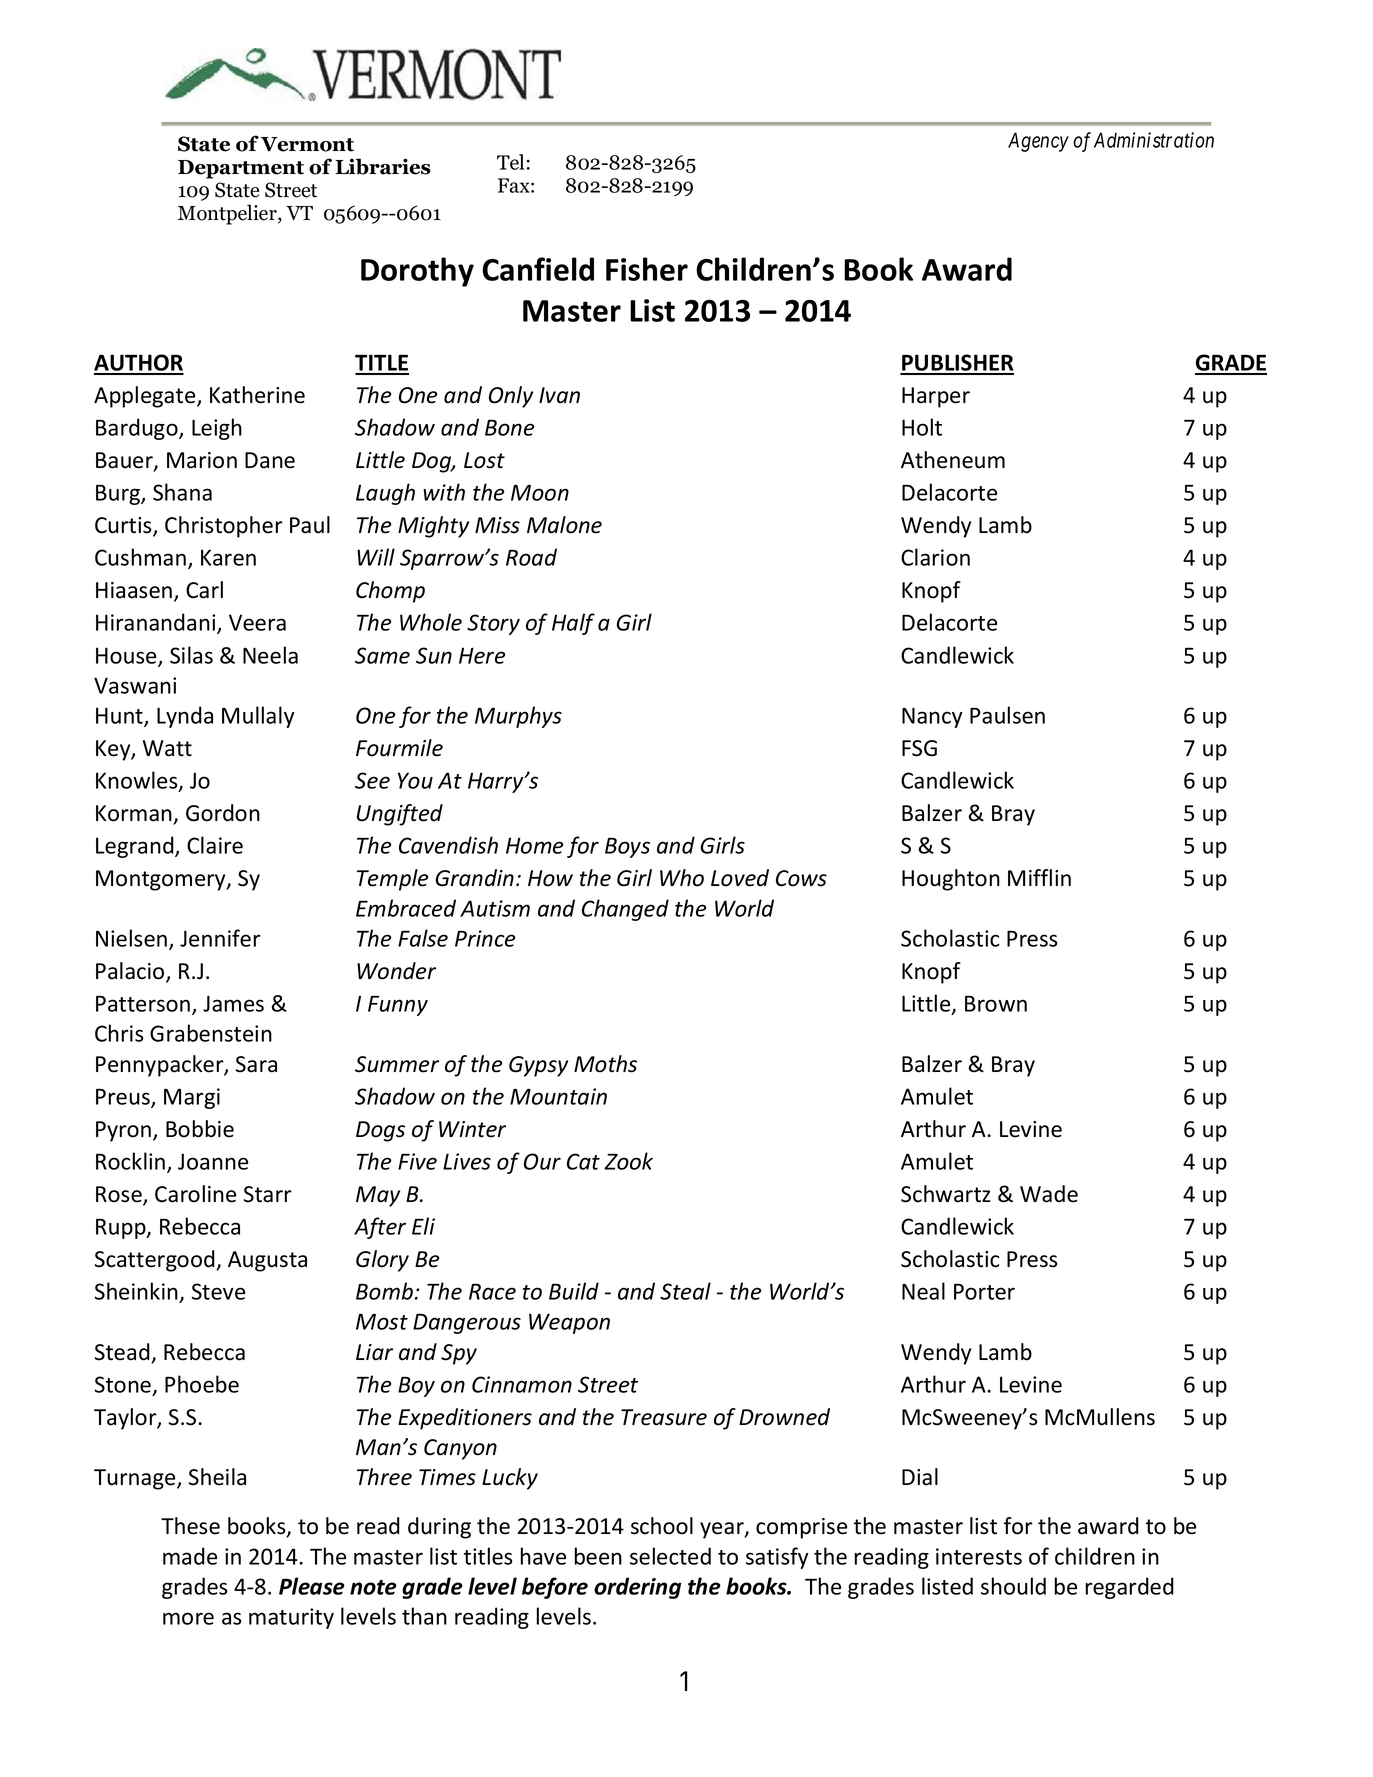  Describe the element at coordinates (270, 460) in the image. I see `Dane` at that location.
